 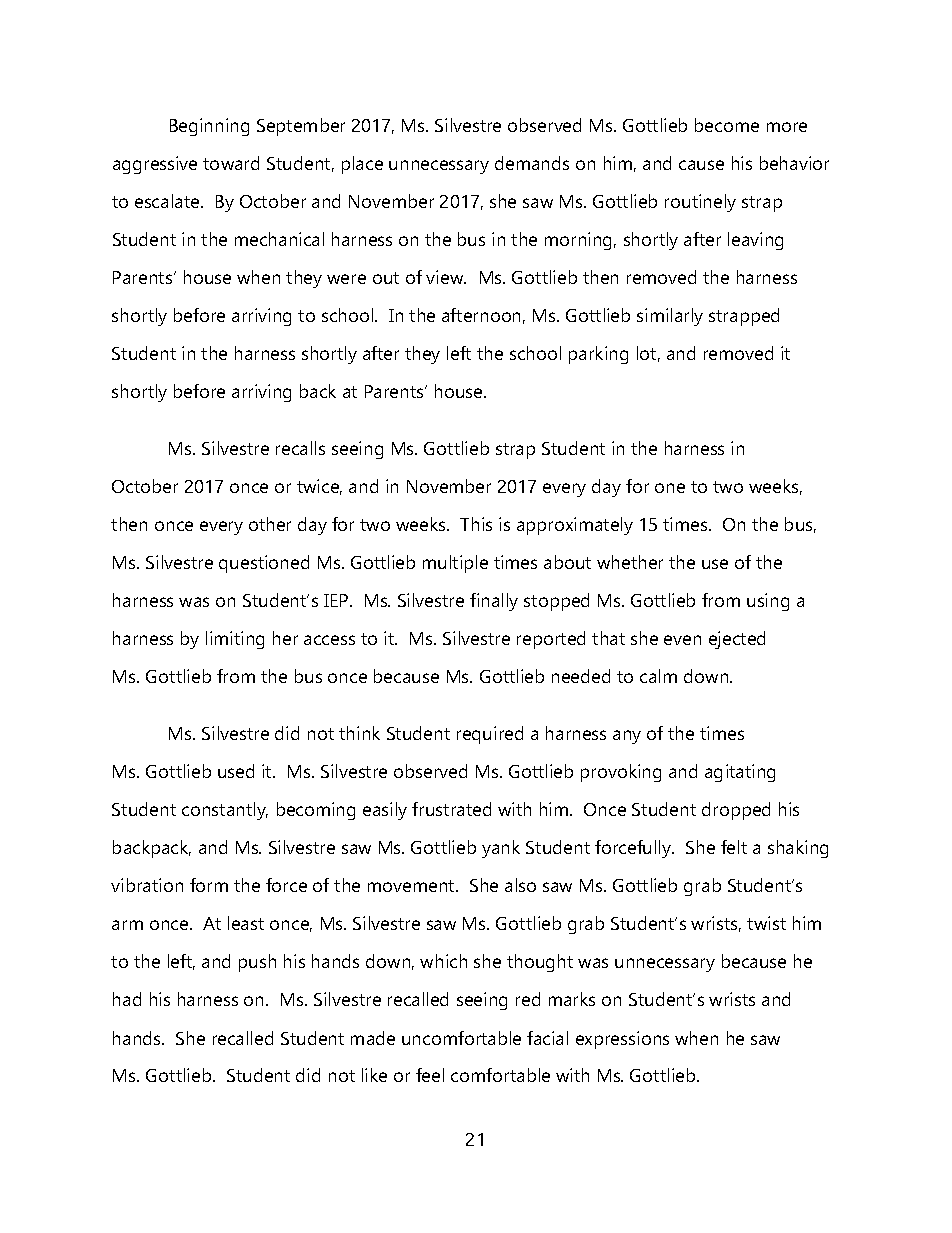 What do you see at coordinates (235, 640) in the screenshot?
I see `limiting` at bounding box center [235, 640].
